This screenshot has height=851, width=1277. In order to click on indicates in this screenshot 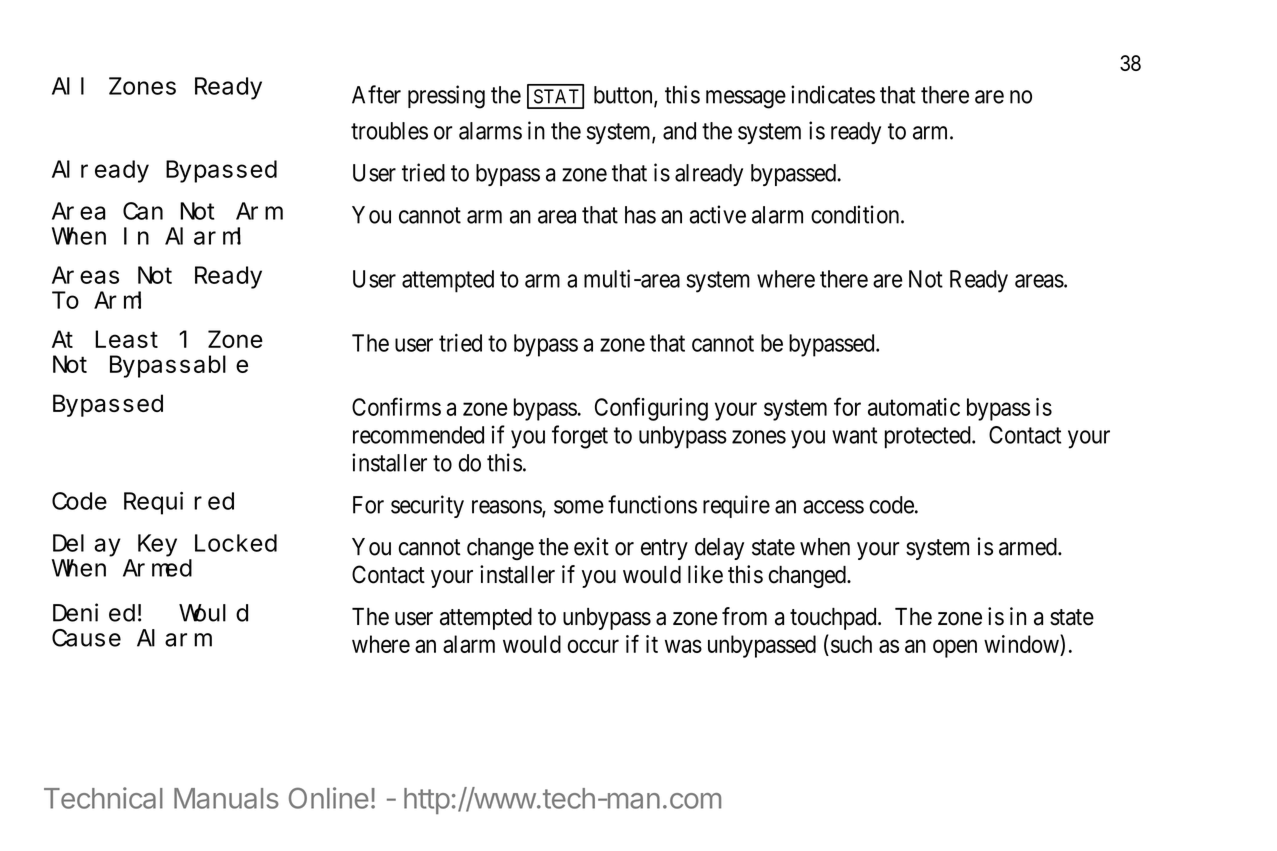, I will do `click(833, 94)`.
